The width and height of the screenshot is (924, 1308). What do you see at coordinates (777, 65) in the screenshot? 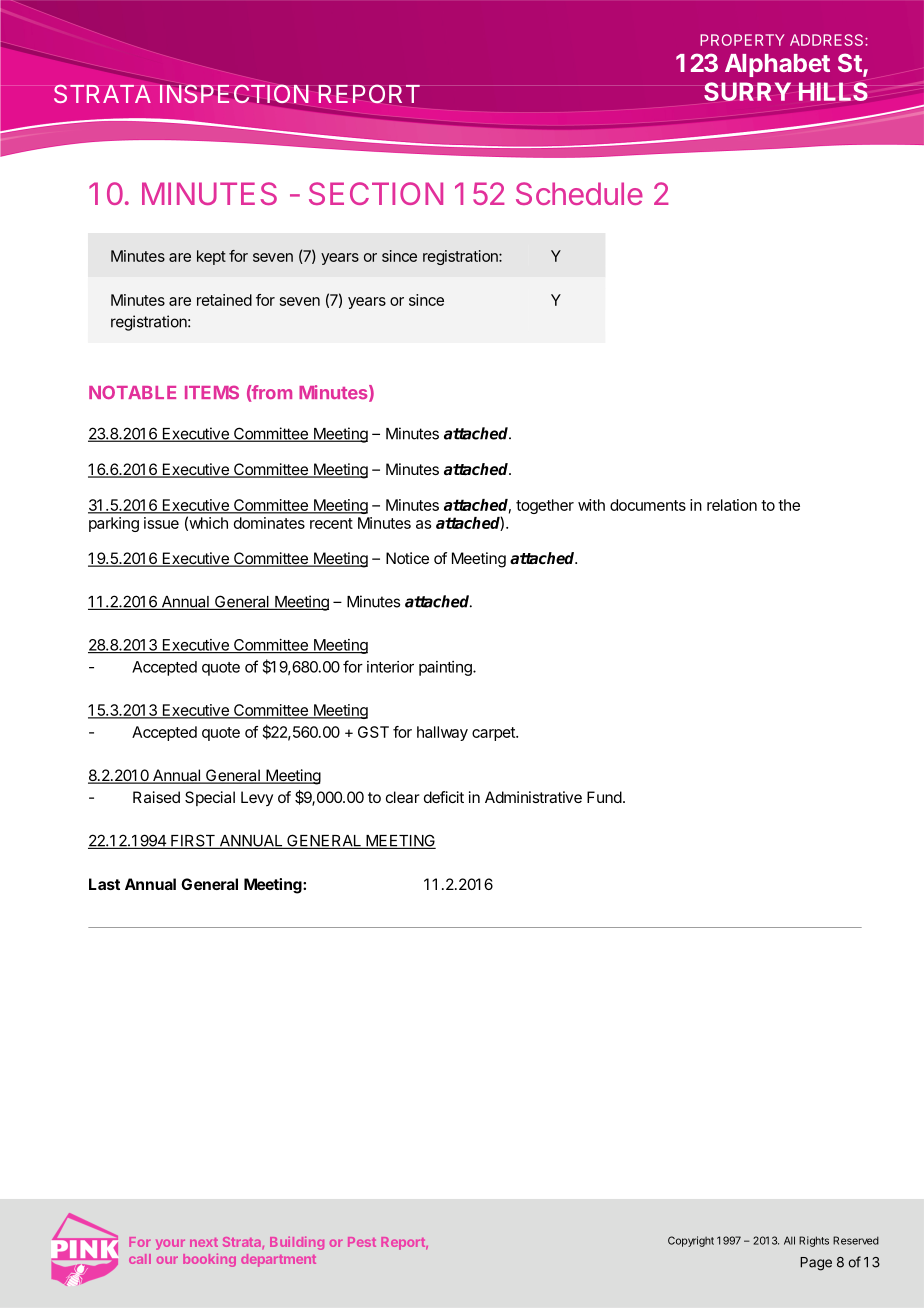
I see `Alphabet` at bounding box center [777, 65].
